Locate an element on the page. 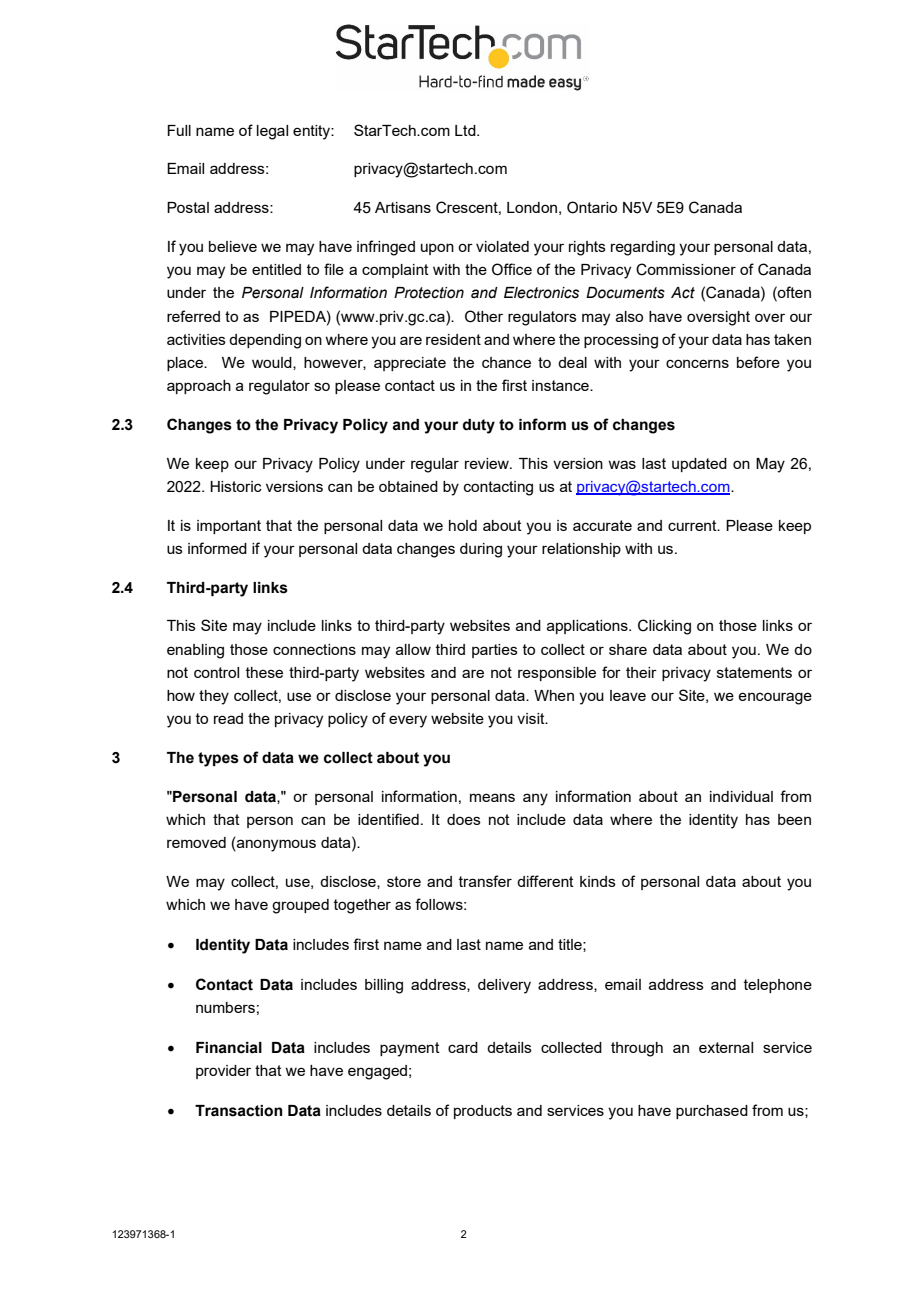 Image resolution: width=924 pixels, height=1308 pixels. provider is located at coordinates (223, 1072).
